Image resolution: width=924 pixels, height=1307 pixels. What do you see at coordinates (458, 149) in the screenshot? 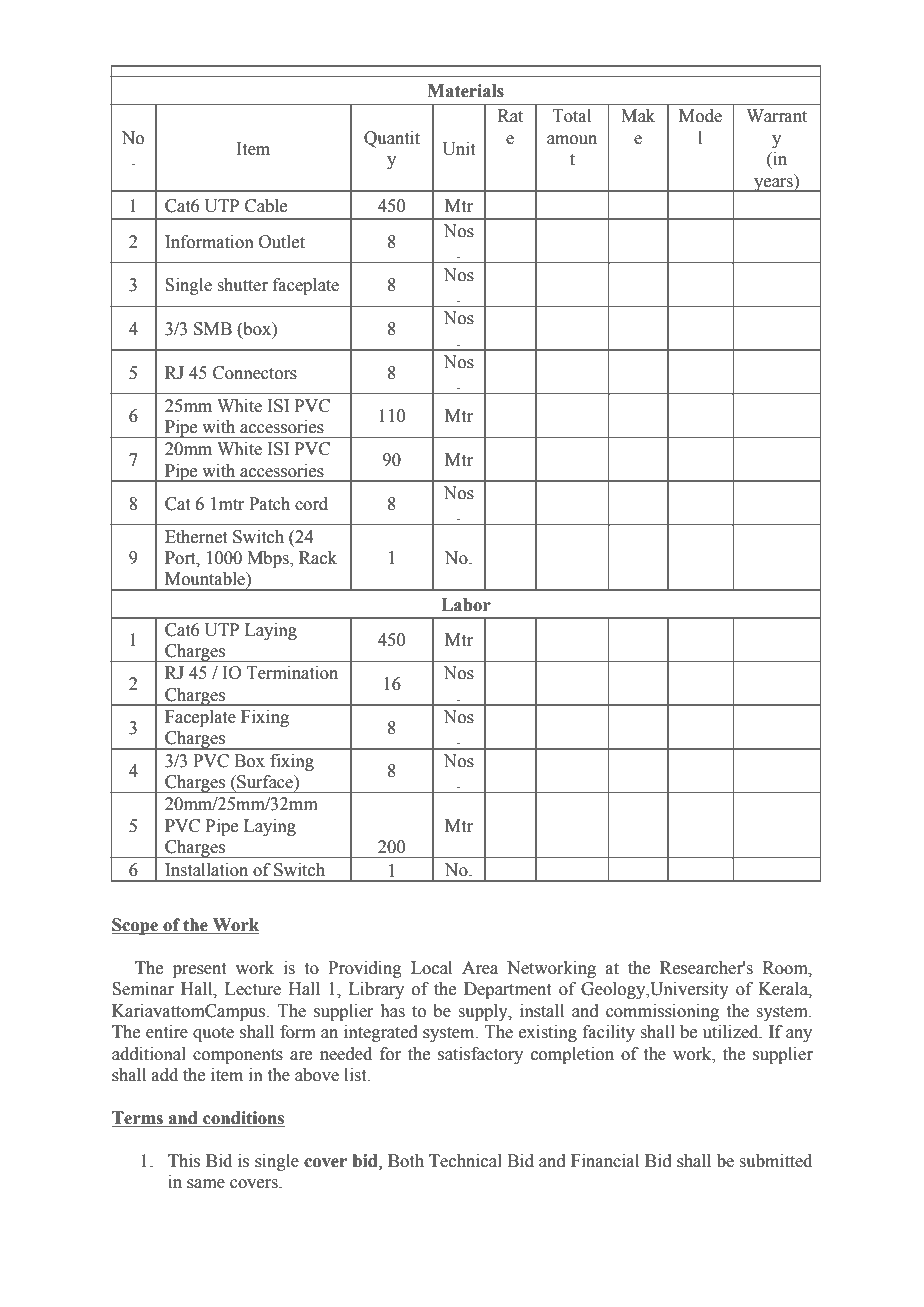
I see `Unit` at bounding box center [458, 149].
